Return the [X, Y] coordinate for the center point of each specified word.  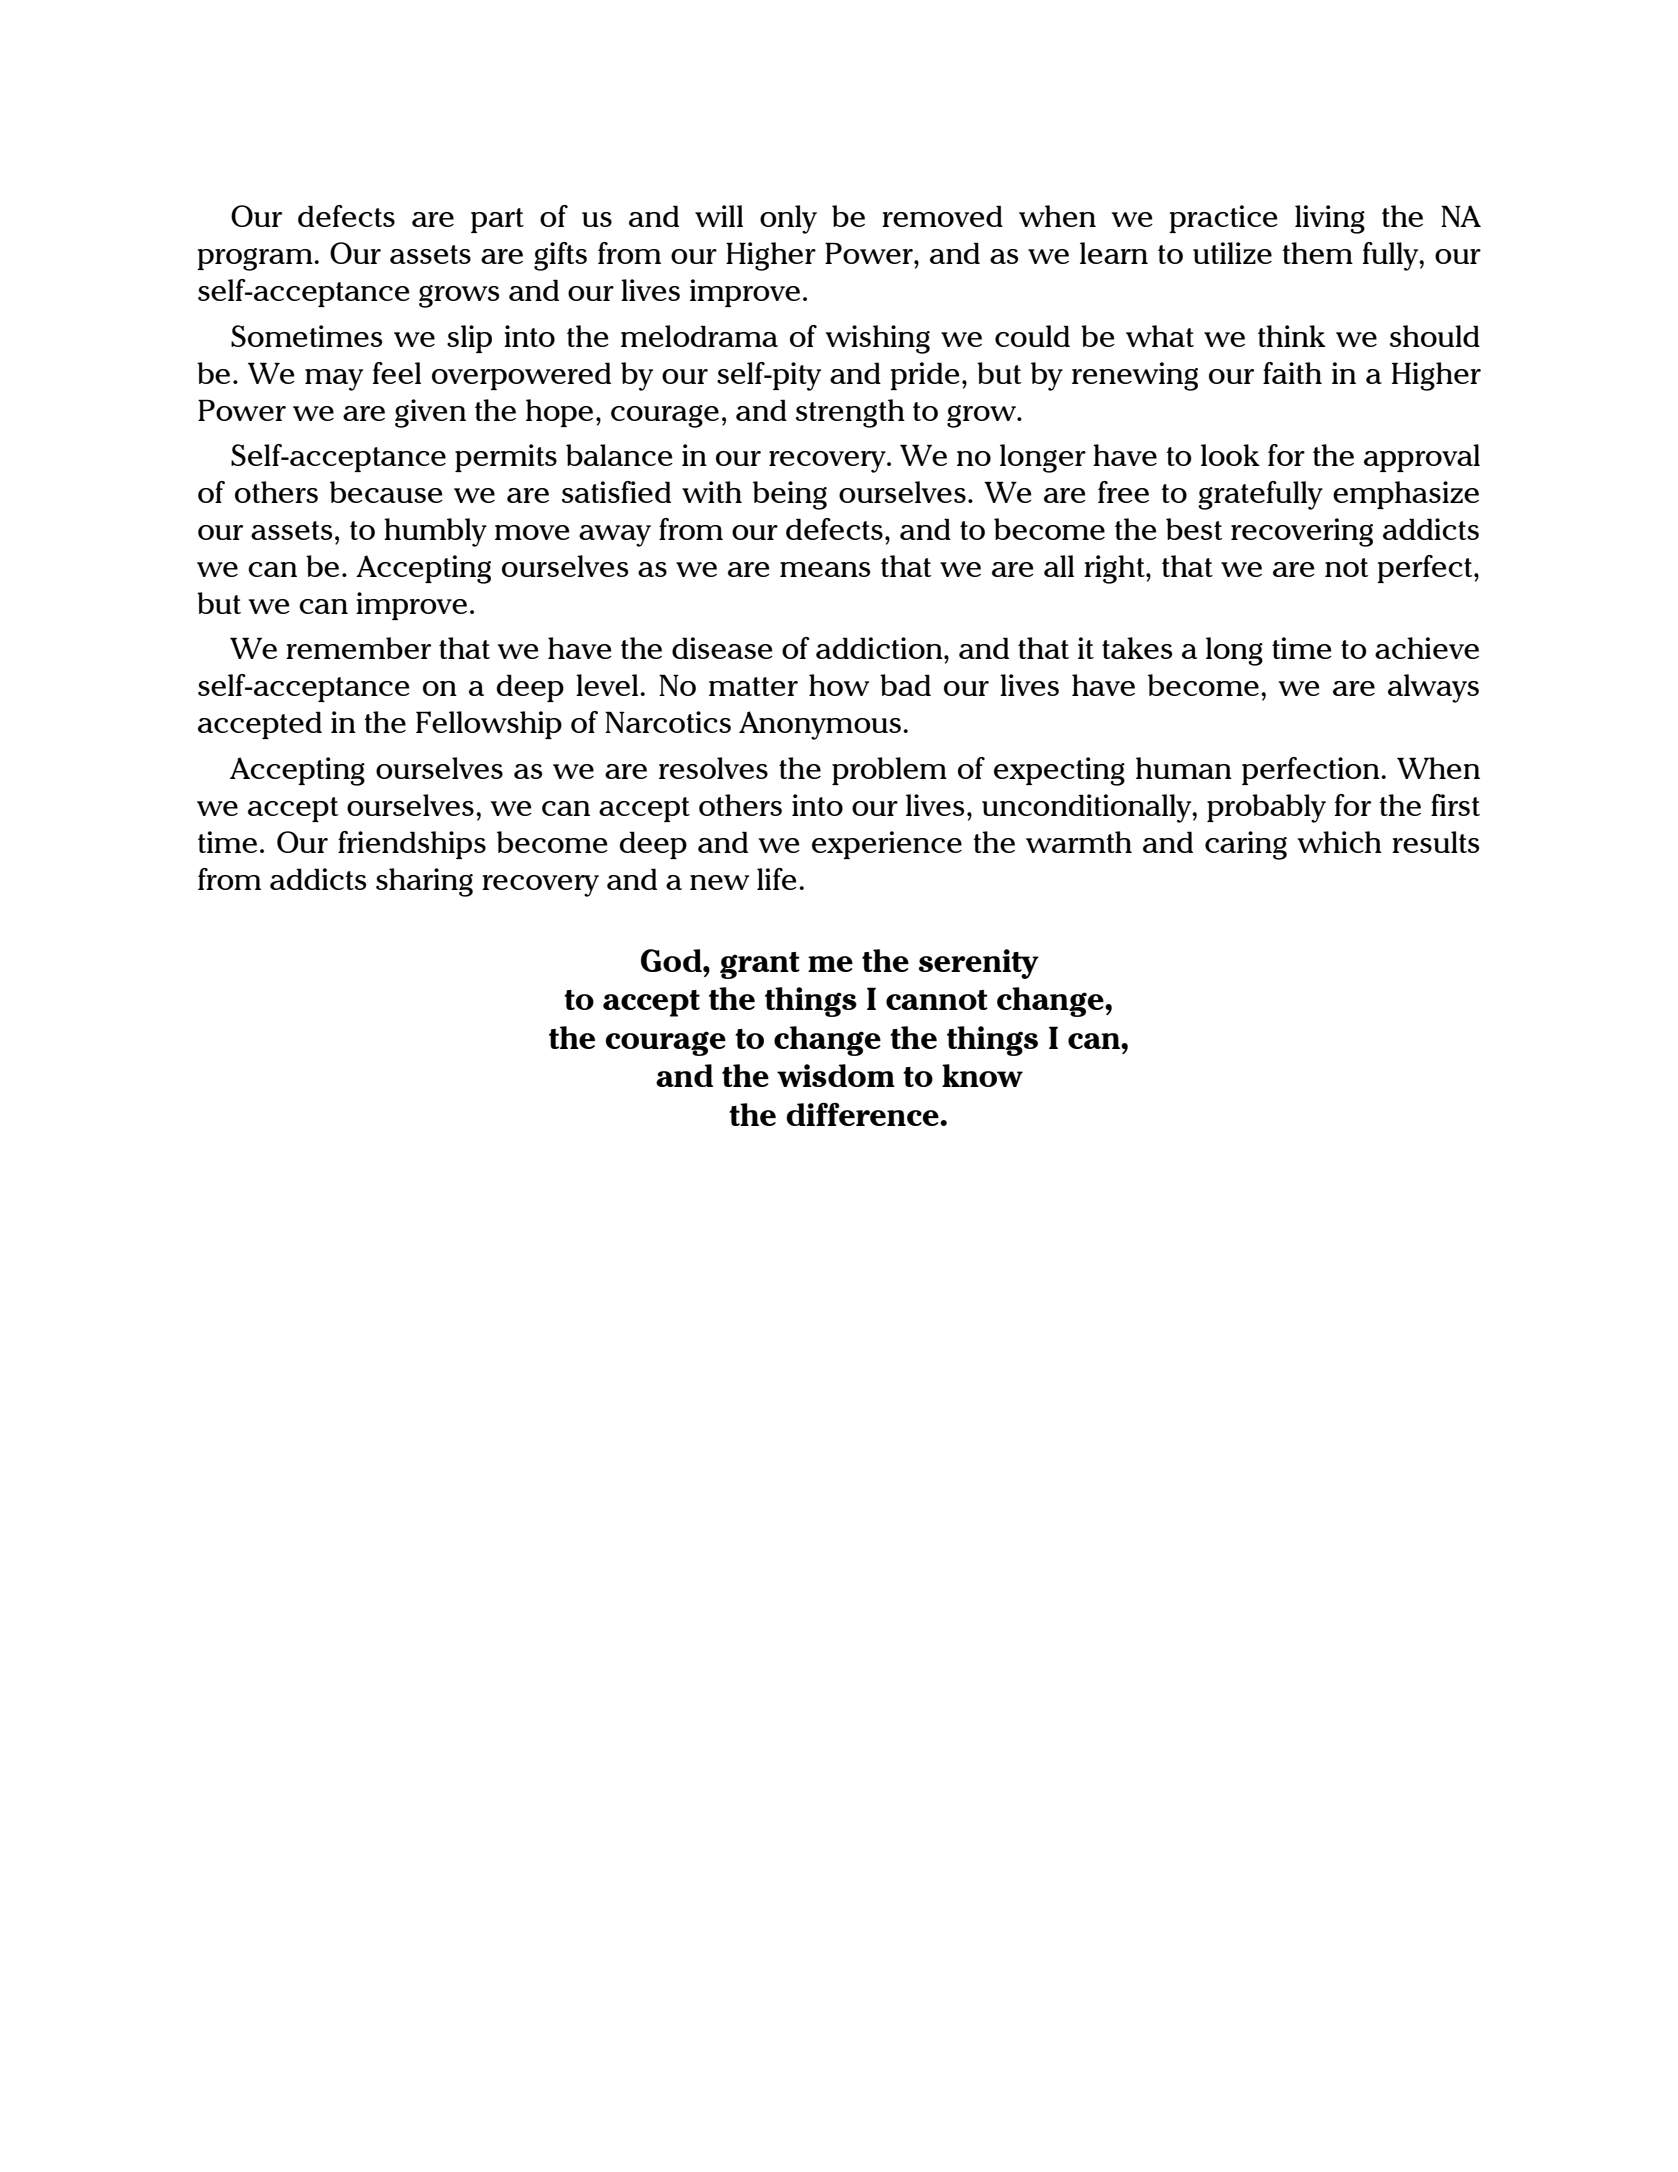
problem [889, 771]
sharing [424, 882]
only [788, 219]
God [672, 960]
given [430, 413]
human [1184, 768]
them [1317, 253]
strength [850, 413]
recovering [1302, 532]
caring [1246, 845]
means [825, 569]
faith [1292, 373]
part [497, 220]
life [777, 879]
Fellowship [489, 725]
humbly [435, 532]
